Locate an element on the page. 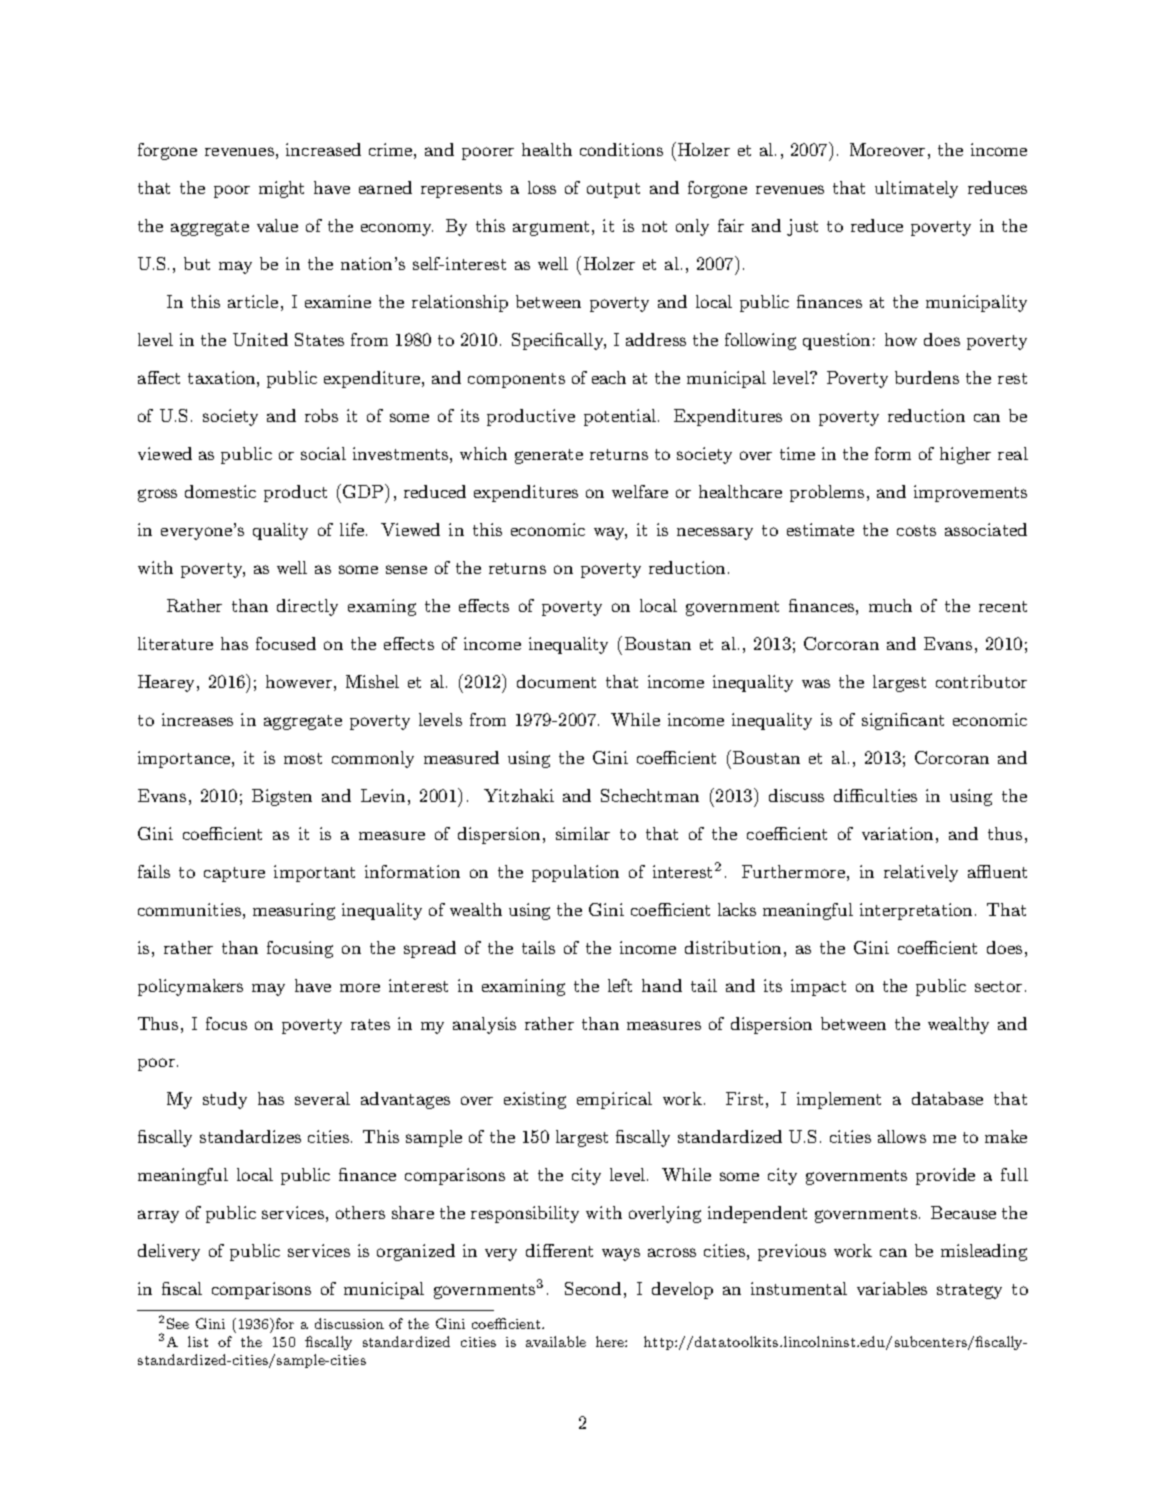  directly is located at coordinates (307, 607).
